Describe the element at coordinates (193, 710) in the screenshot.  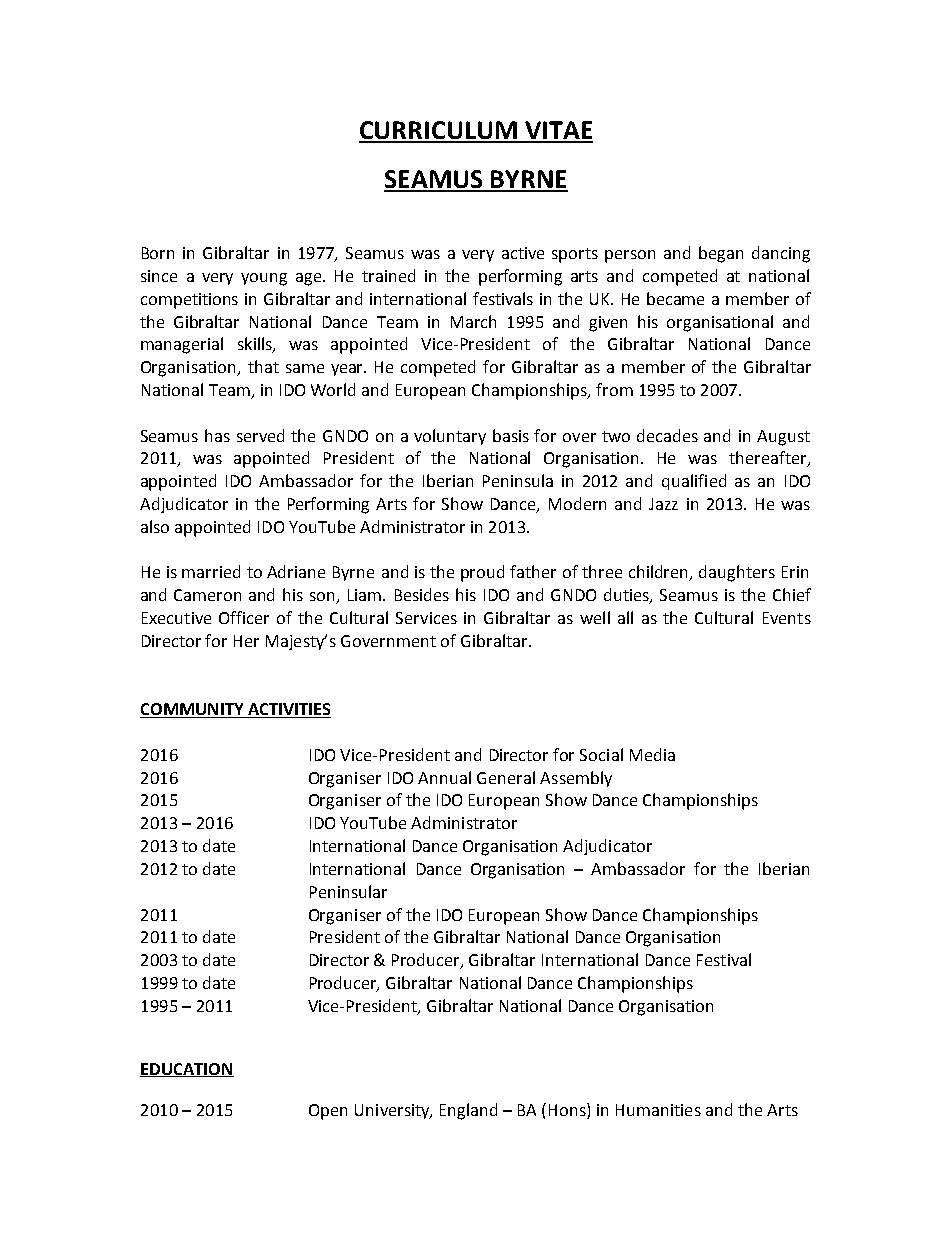
I see `COMMUNITY` at that location.
